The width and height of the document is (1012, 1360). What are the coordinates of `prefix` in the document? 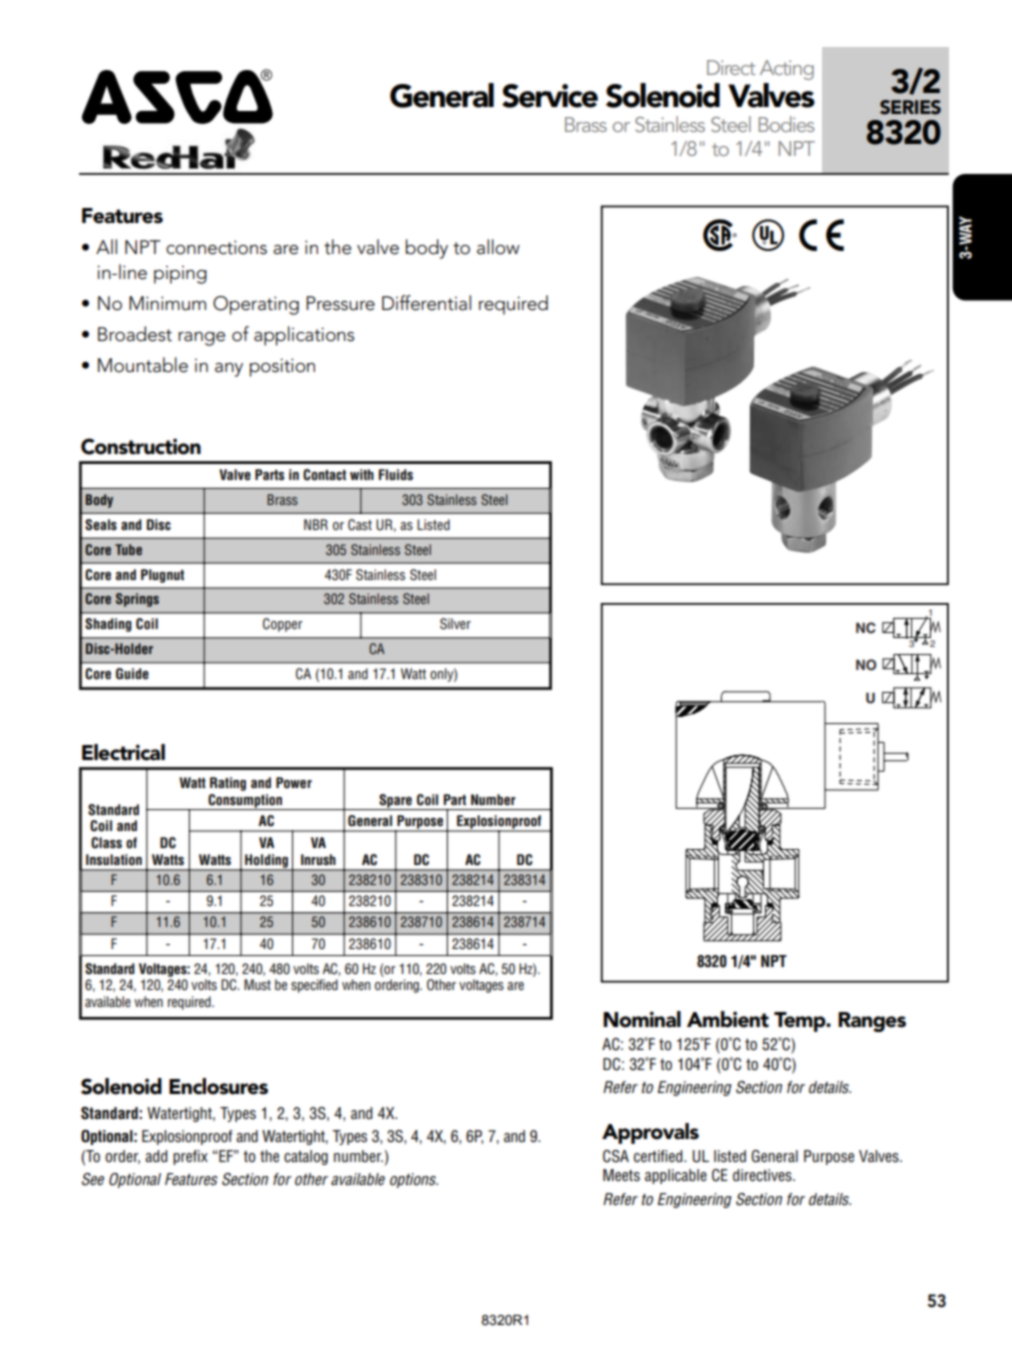 It's located at (190, 1157).
